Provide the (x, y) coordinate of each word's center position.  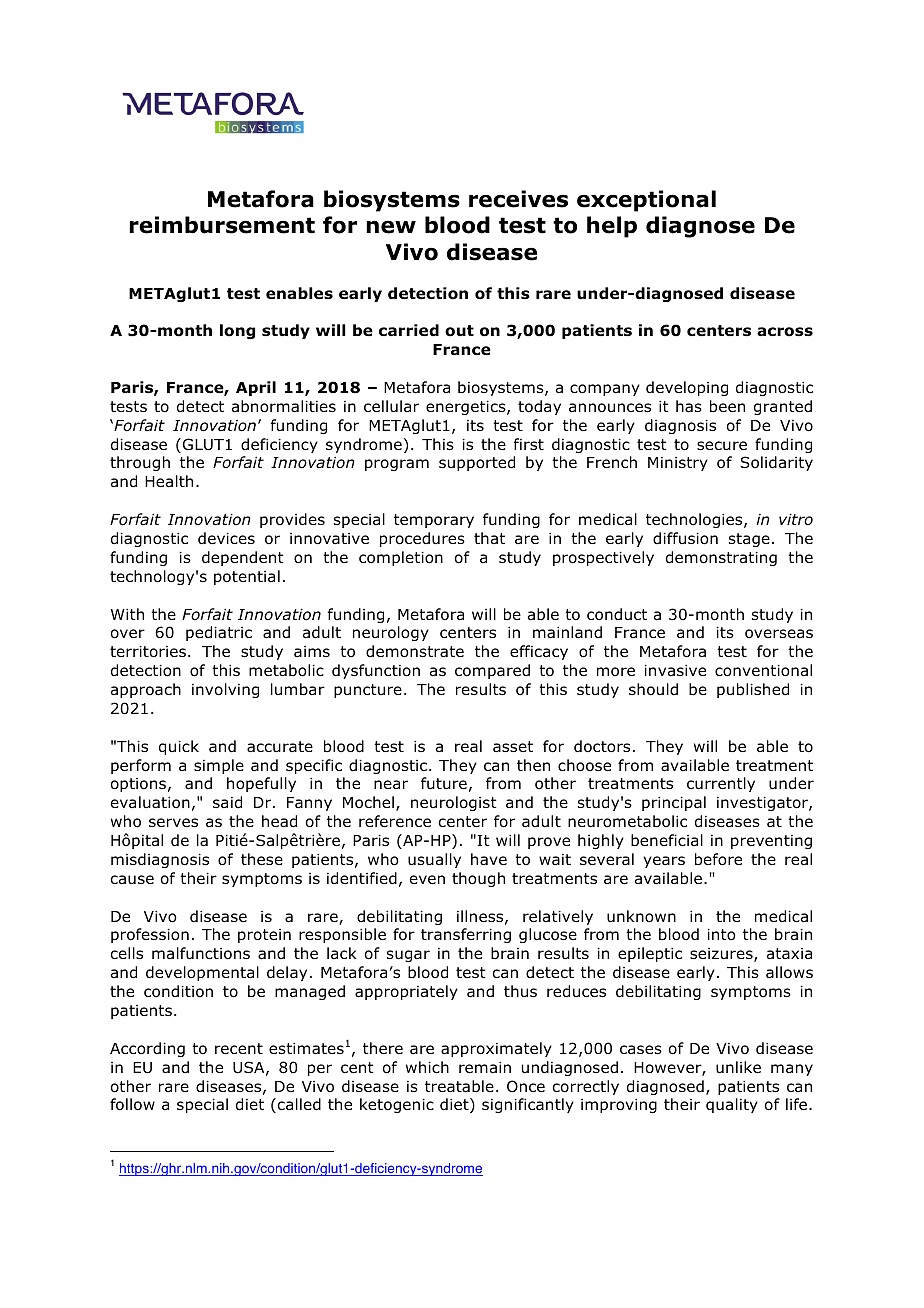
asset (513, 746)
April (256, 388)
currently (721, 784)
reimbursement (222, 225)
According (147, 1049)
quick (179, 747)
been (727, 406)
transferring (466, 935)
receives (518, 199)
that (489, 538)
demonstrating (721, 558)
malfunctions (201, 953)
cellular (391, 406)
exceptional (646, 201)
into (721, 935)
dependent (243, 558)
